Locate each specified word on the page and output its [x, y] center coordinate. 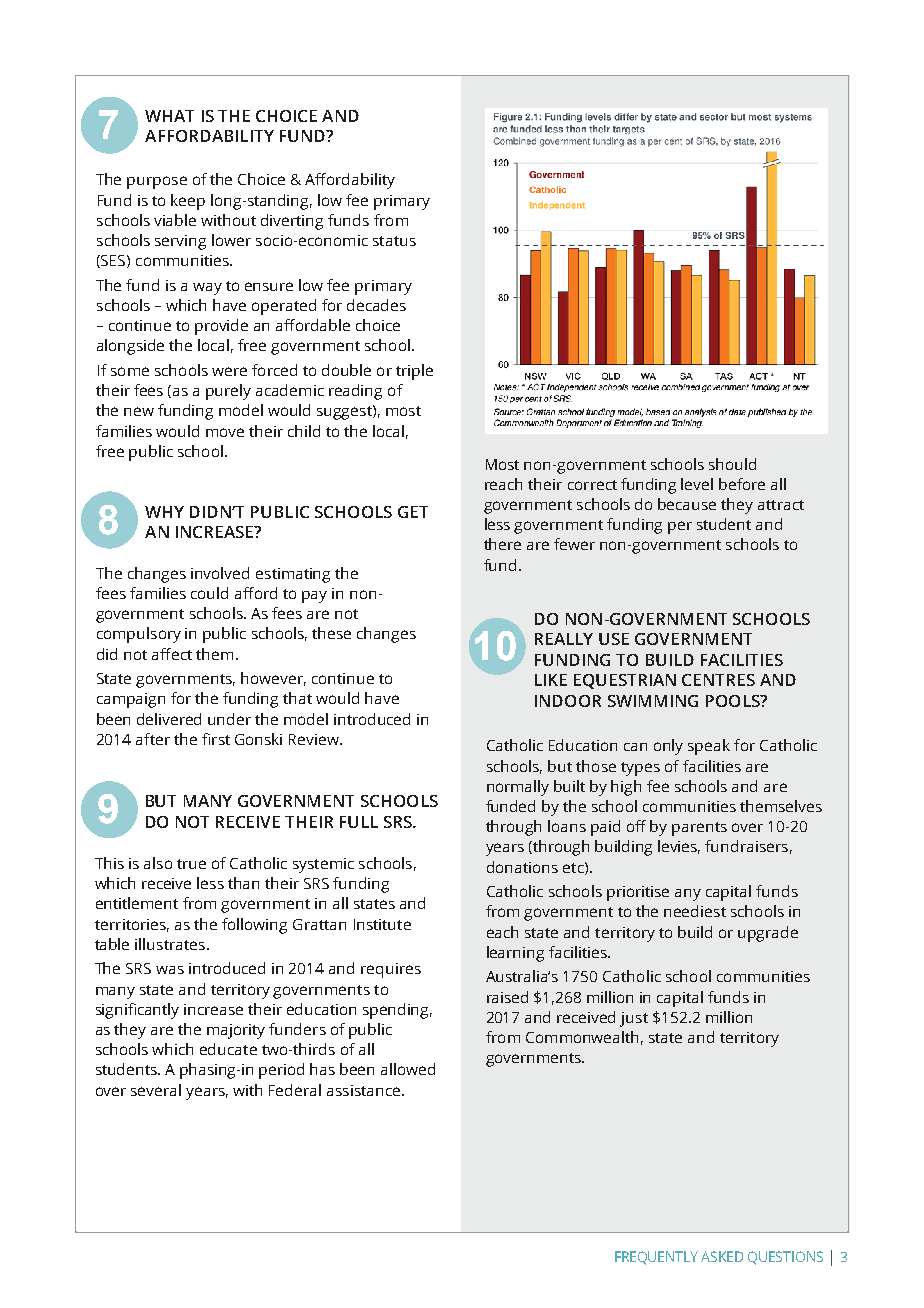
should [732, 464]
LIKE [551, 680]
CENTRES [718, 680]
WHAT [169, 116]
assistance [363, 1090]
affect [172, 654]
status [394, 241]
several [156, 1090]
